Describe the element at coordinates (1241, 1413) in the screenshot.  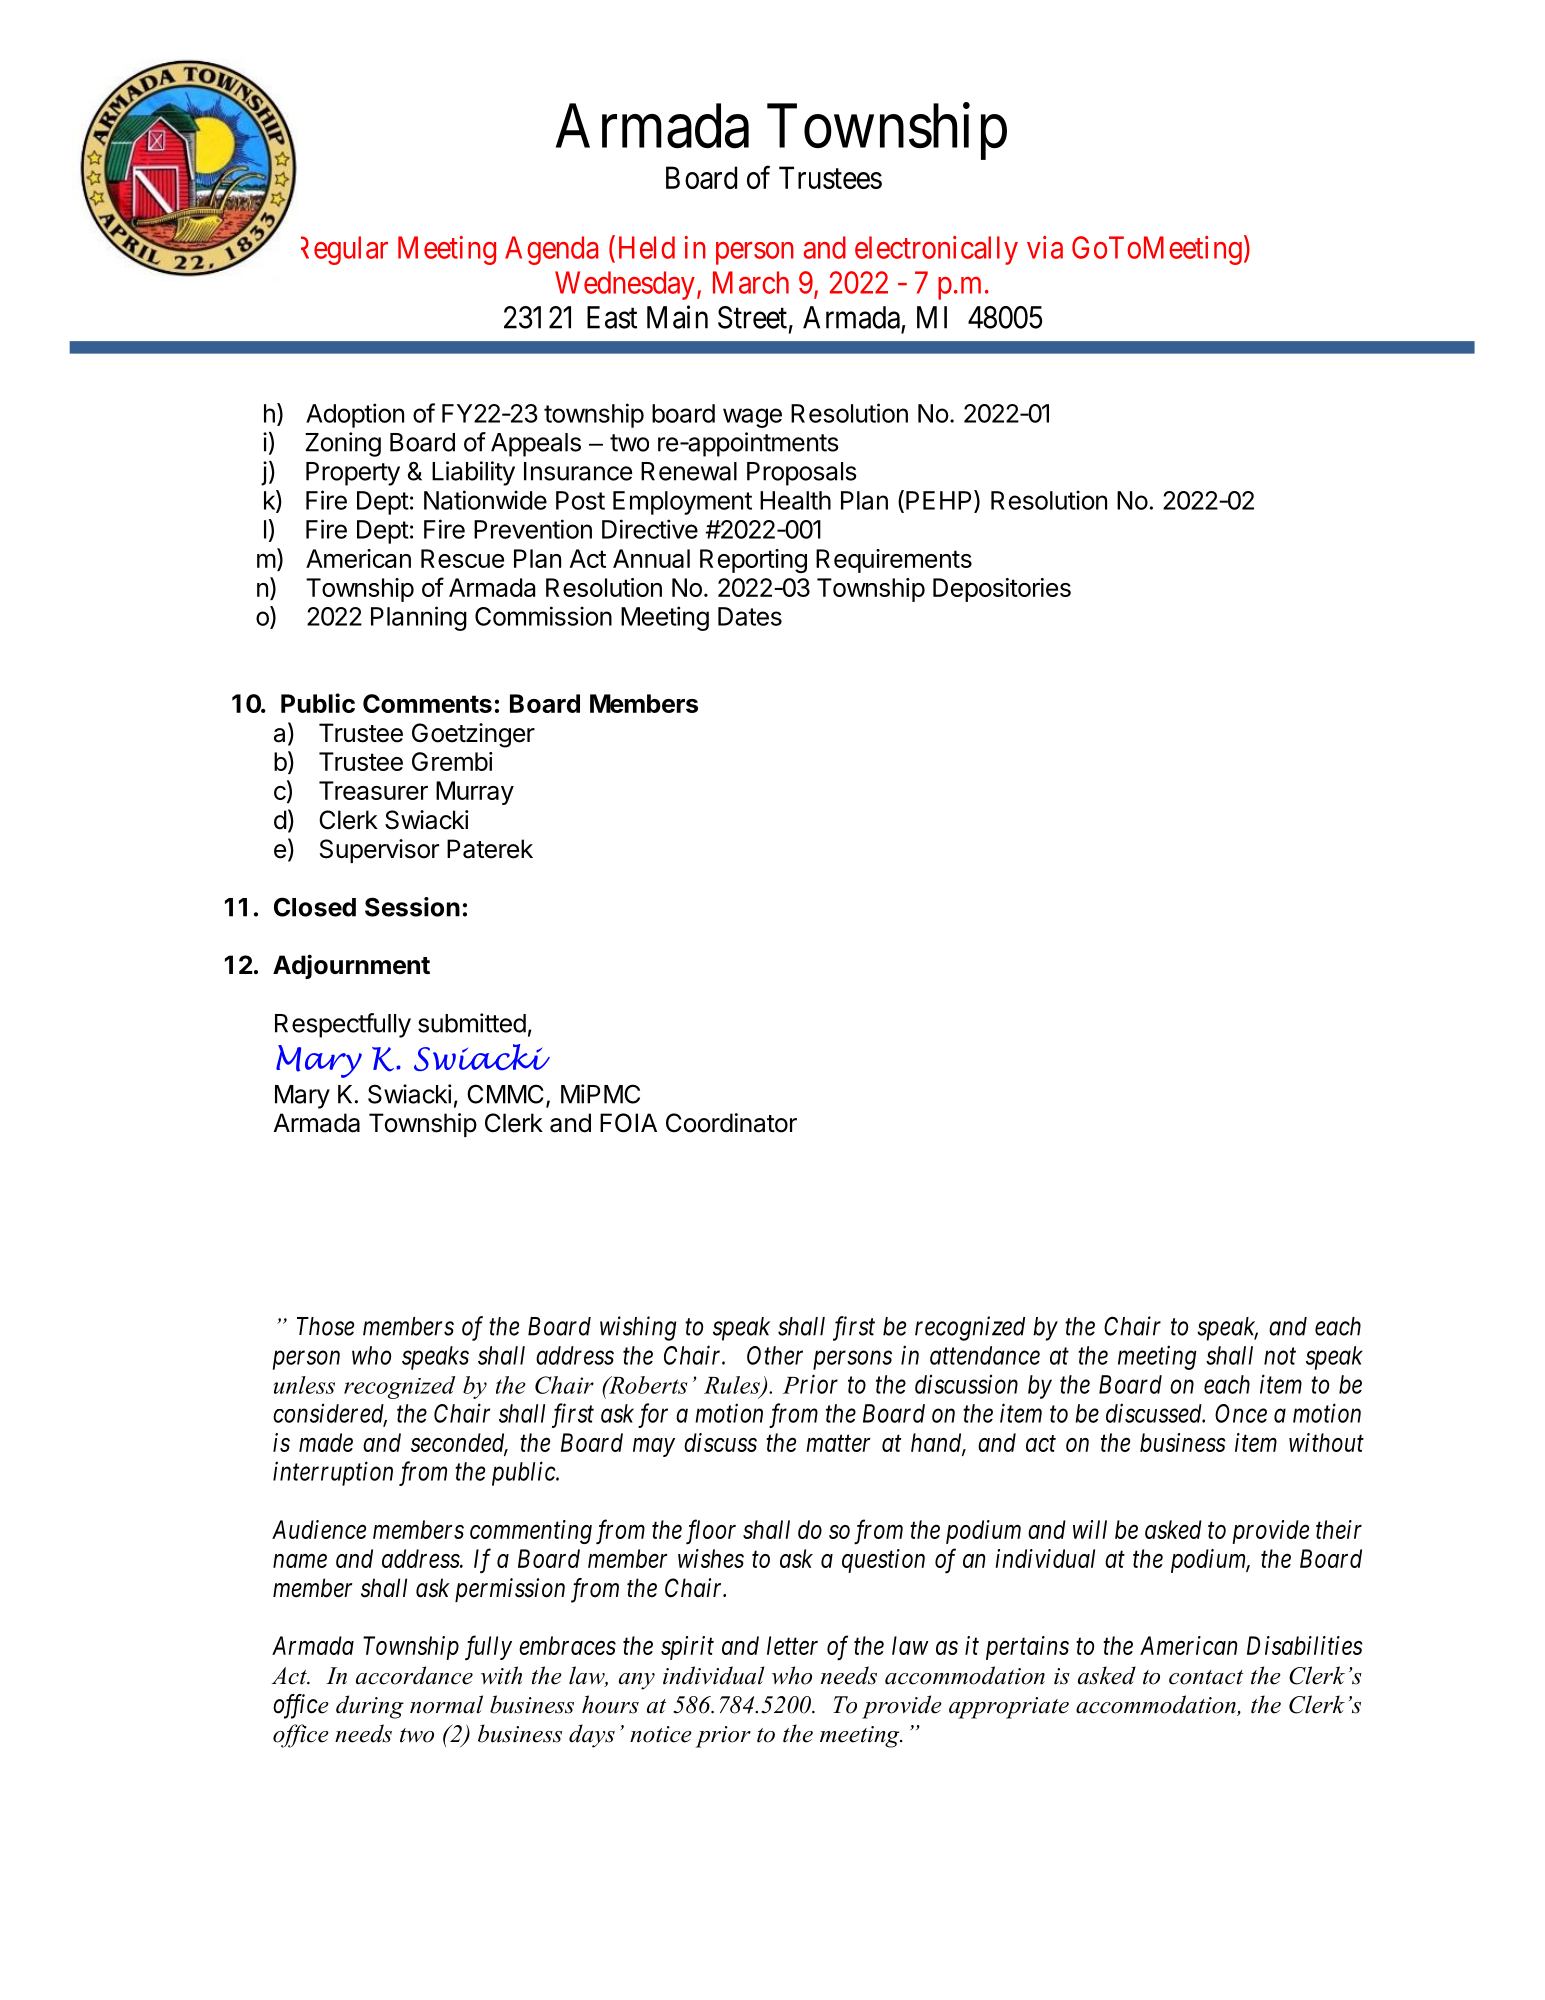
I see `Once` at that location.
